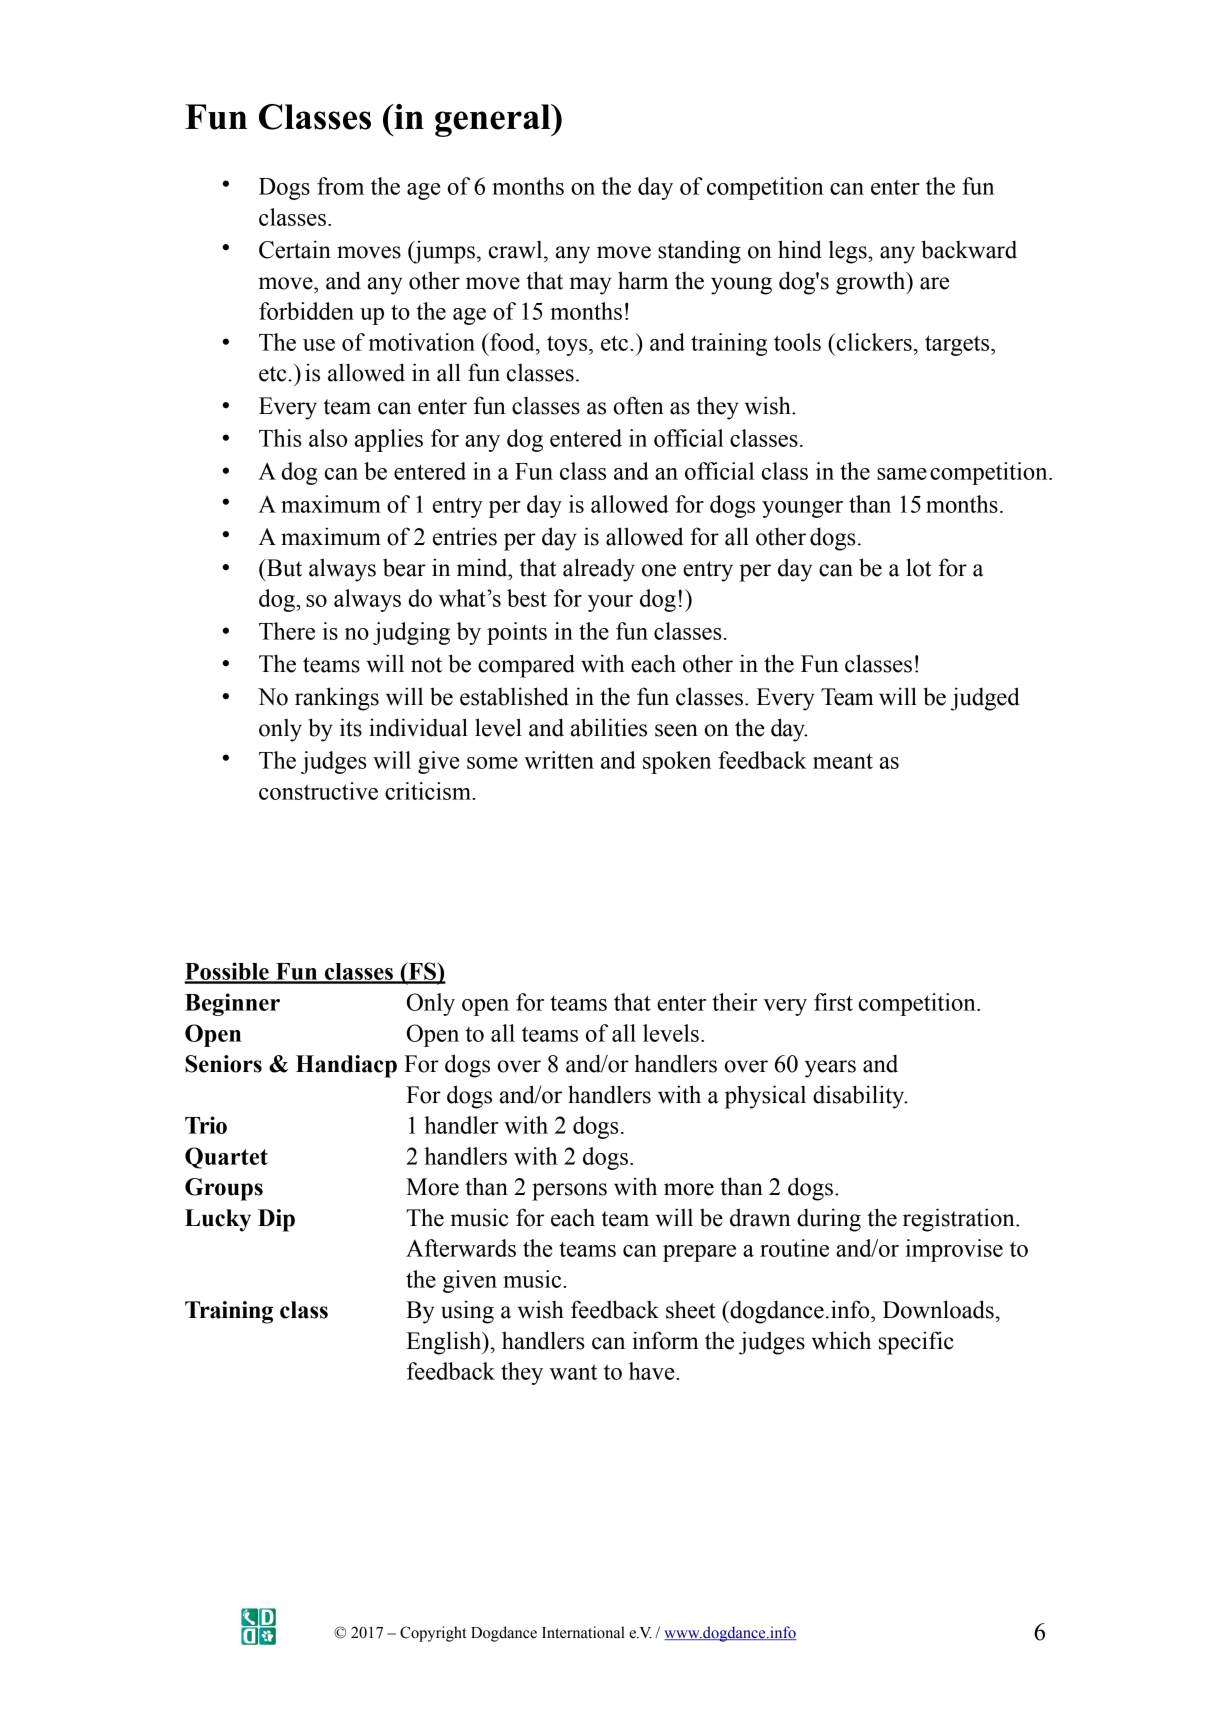  What do you see at coordinates (916, 1343) in the screenshot?
I see `specific` at bounding box center [916, 1343].
